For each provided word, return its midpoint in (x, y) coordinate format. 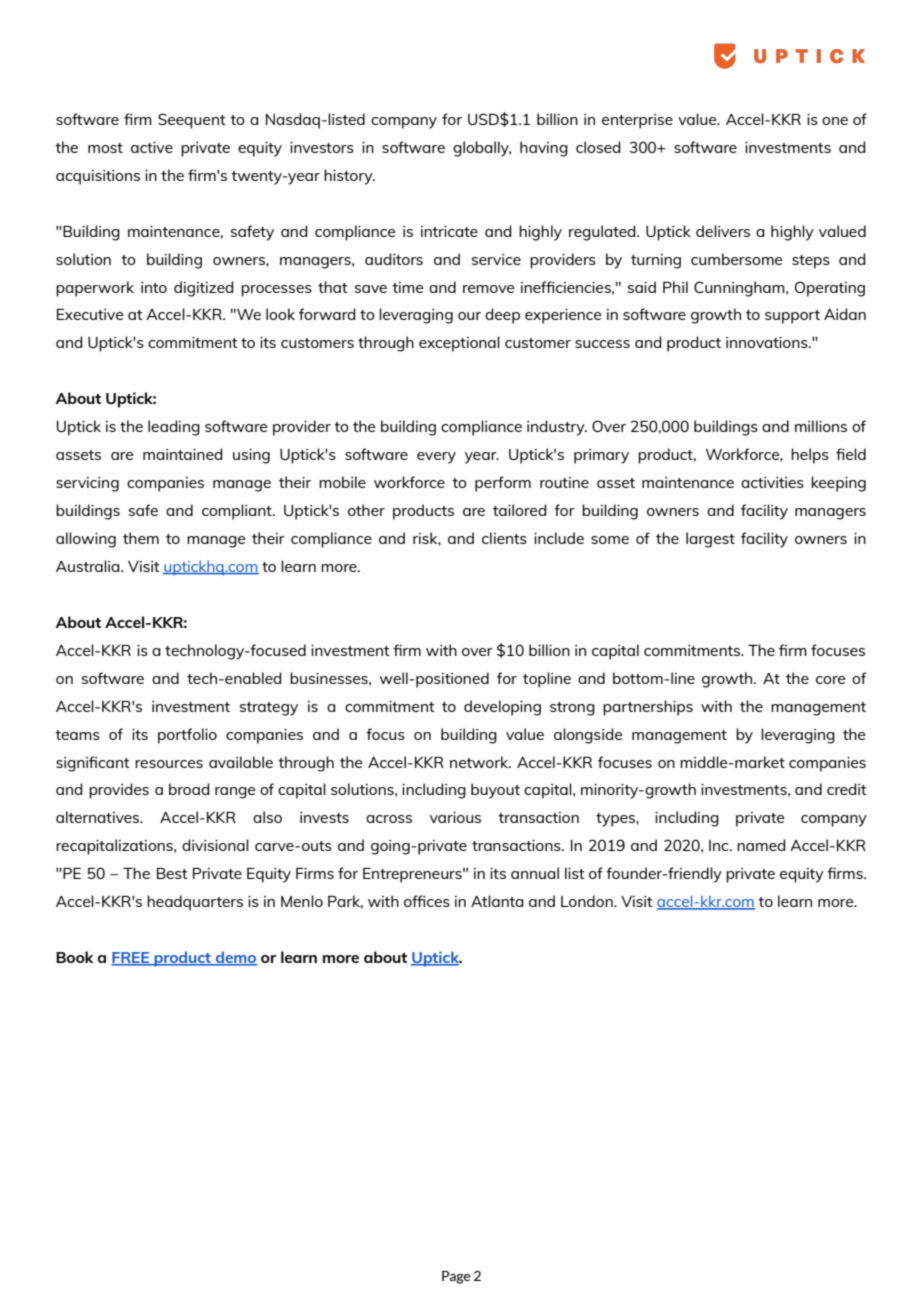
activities (772, 482)
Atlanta (497, 901)
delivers (723, 231)
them (141, 538)
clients (504, 538)
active (152, 147)
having (544, 149)
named (761, 845)
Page (456, 1277)
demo (236, 958)
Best (172, 873)
